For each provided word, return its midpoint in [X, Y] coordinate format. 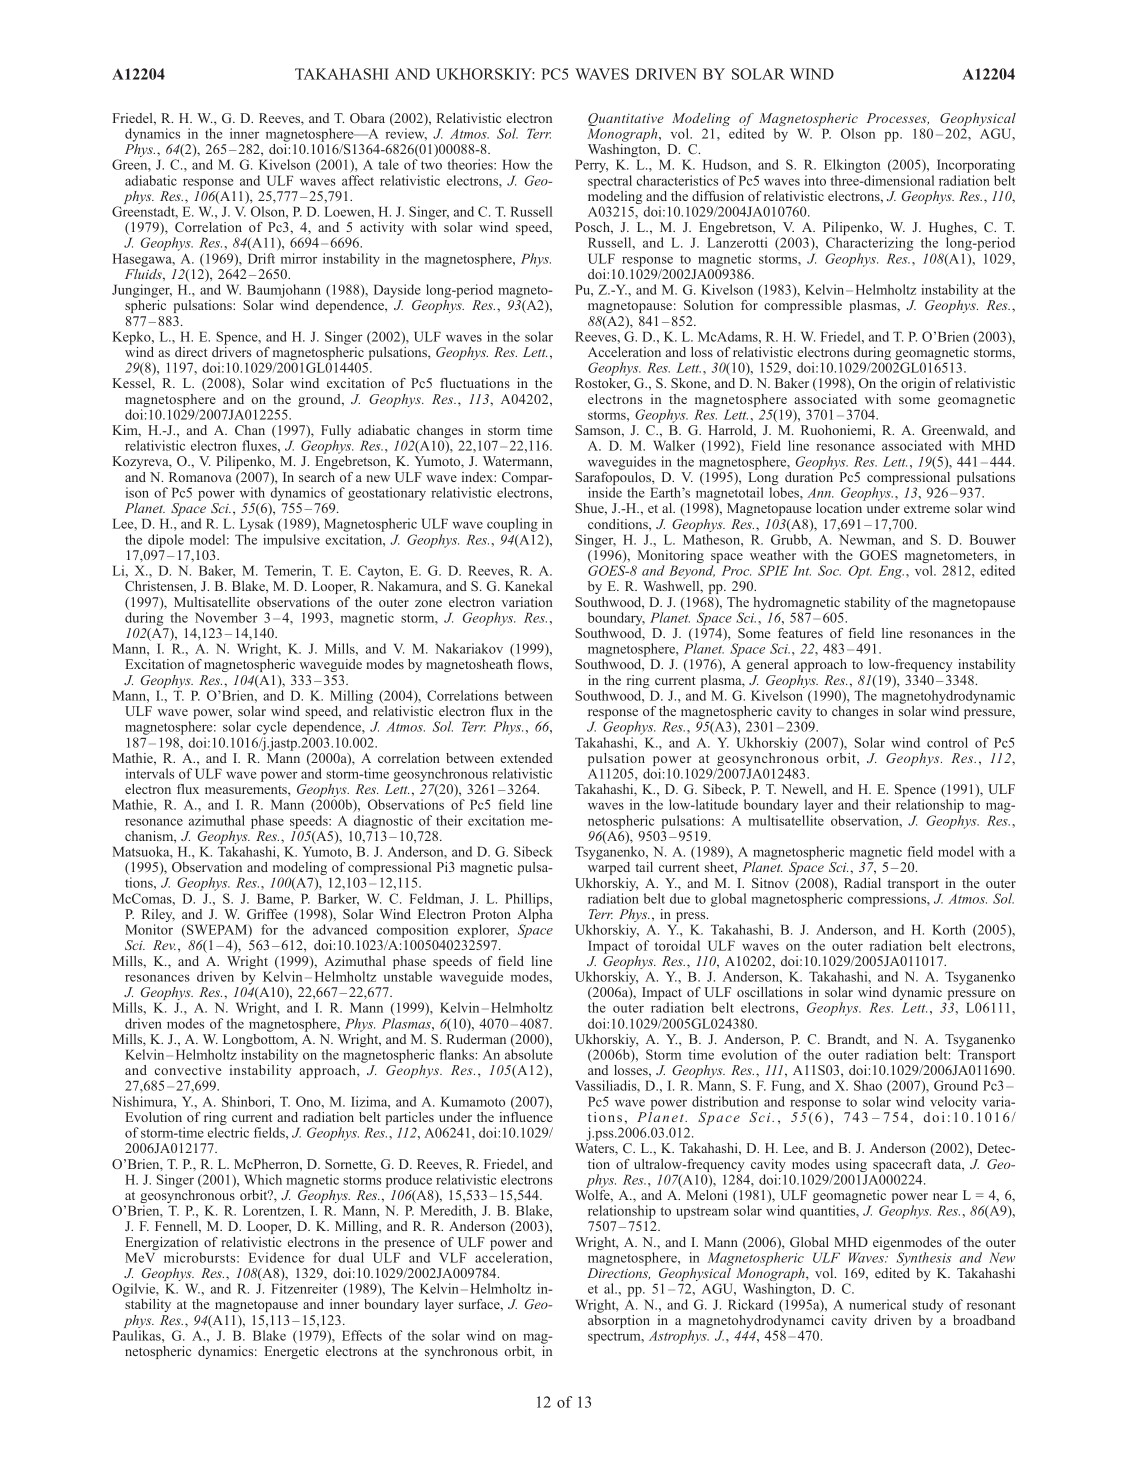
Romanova [200, 477]
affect [358, 180]
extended [526, 758]
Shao [868, 1085]
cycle [271, 729]
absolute [529, 1054]
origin [918, 384]
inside [605, 492]
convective [188, 1070]
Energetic [291, 1352]
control [947, 742]
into [815, 180]
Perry [591, 166]
